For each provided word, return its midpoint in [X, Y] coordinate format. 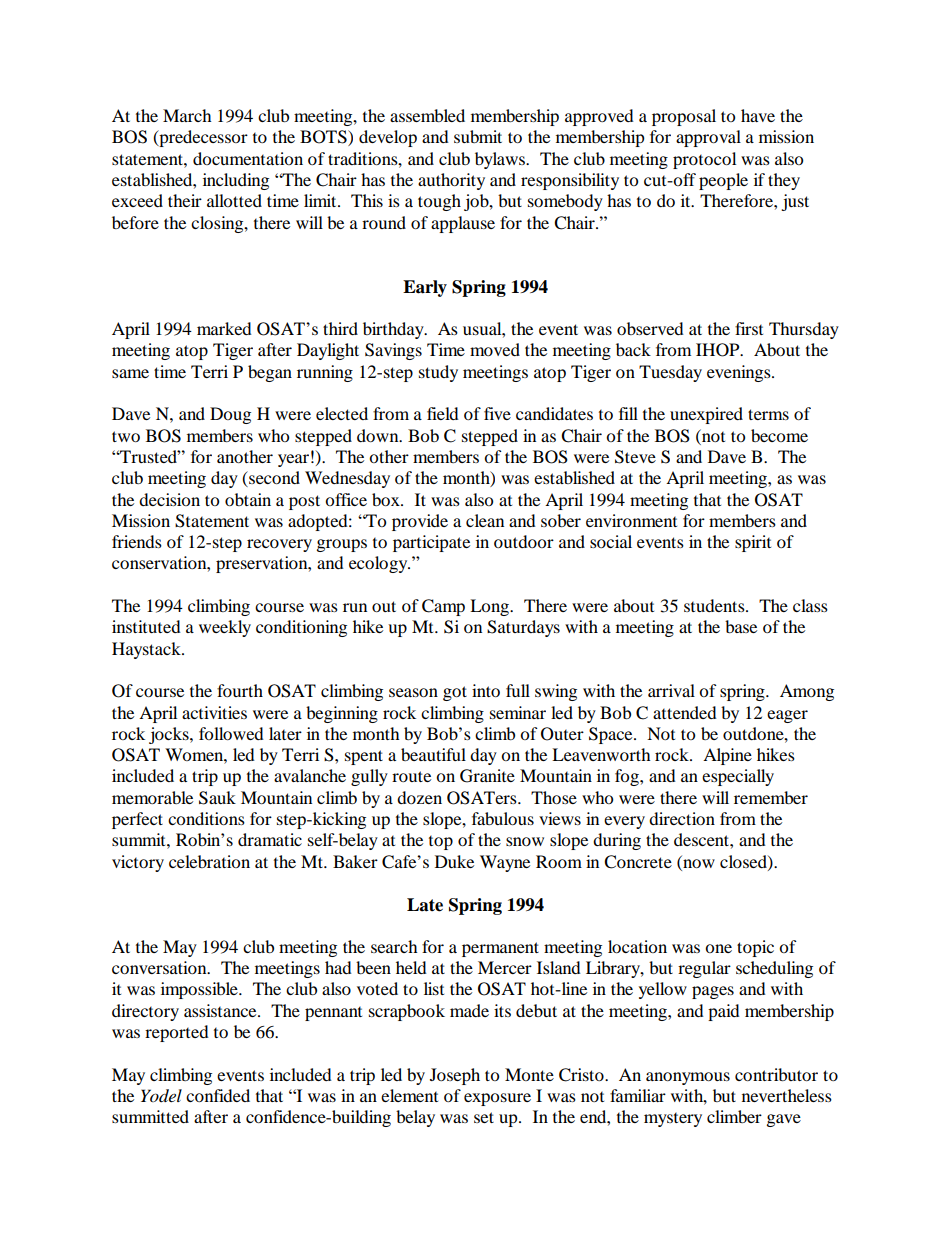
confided [218, 1095]
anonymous [688, 1078]
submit [478, 136]
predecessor [202, 138]
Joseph [455, 1076]
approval [708, 138]
